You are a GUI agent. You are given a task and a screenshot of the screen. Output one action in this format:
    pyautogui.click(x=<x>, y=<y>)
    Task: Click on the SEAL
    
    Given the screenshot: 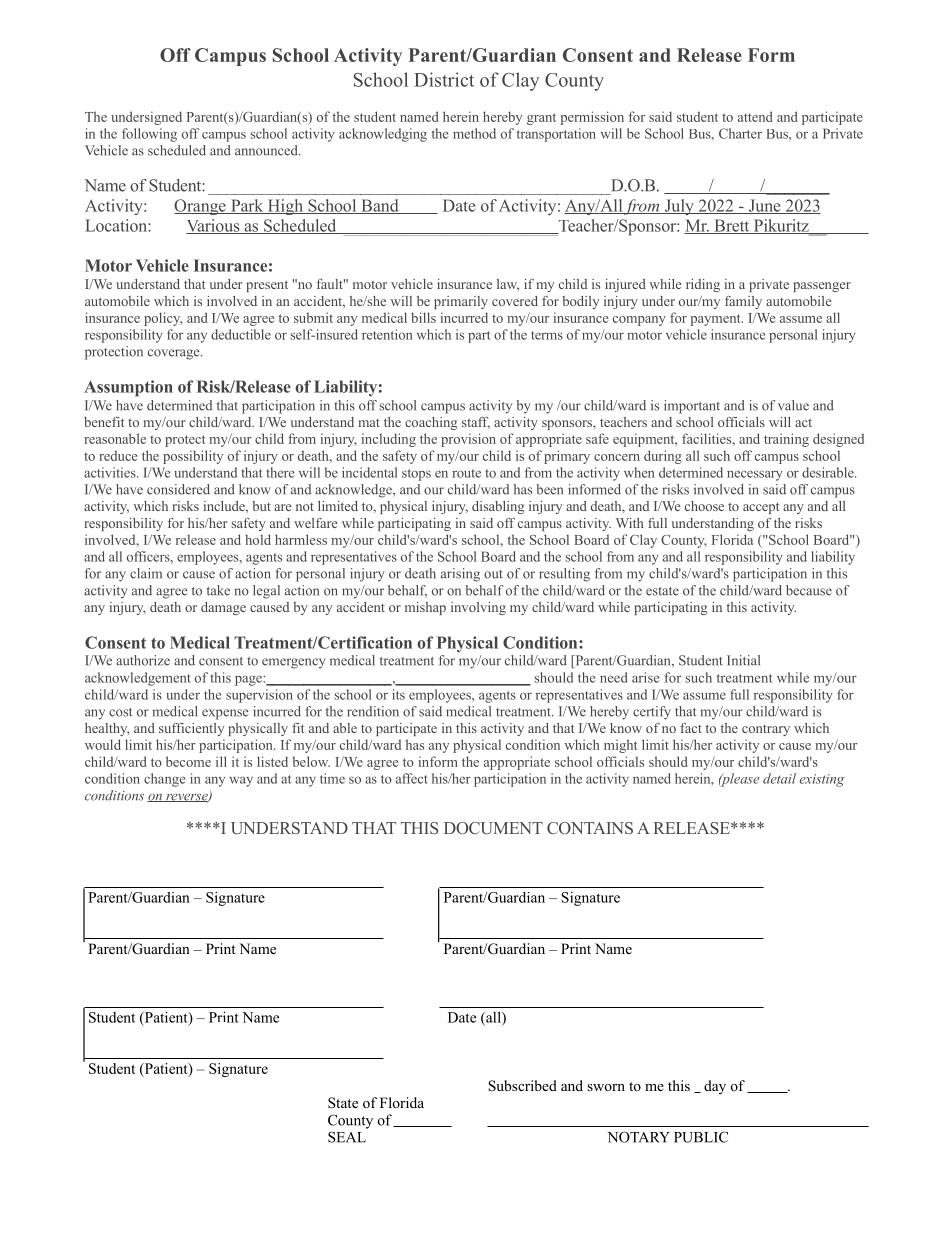 What is the action you would take?
    pyautogui.click(x=347, y=1137)
